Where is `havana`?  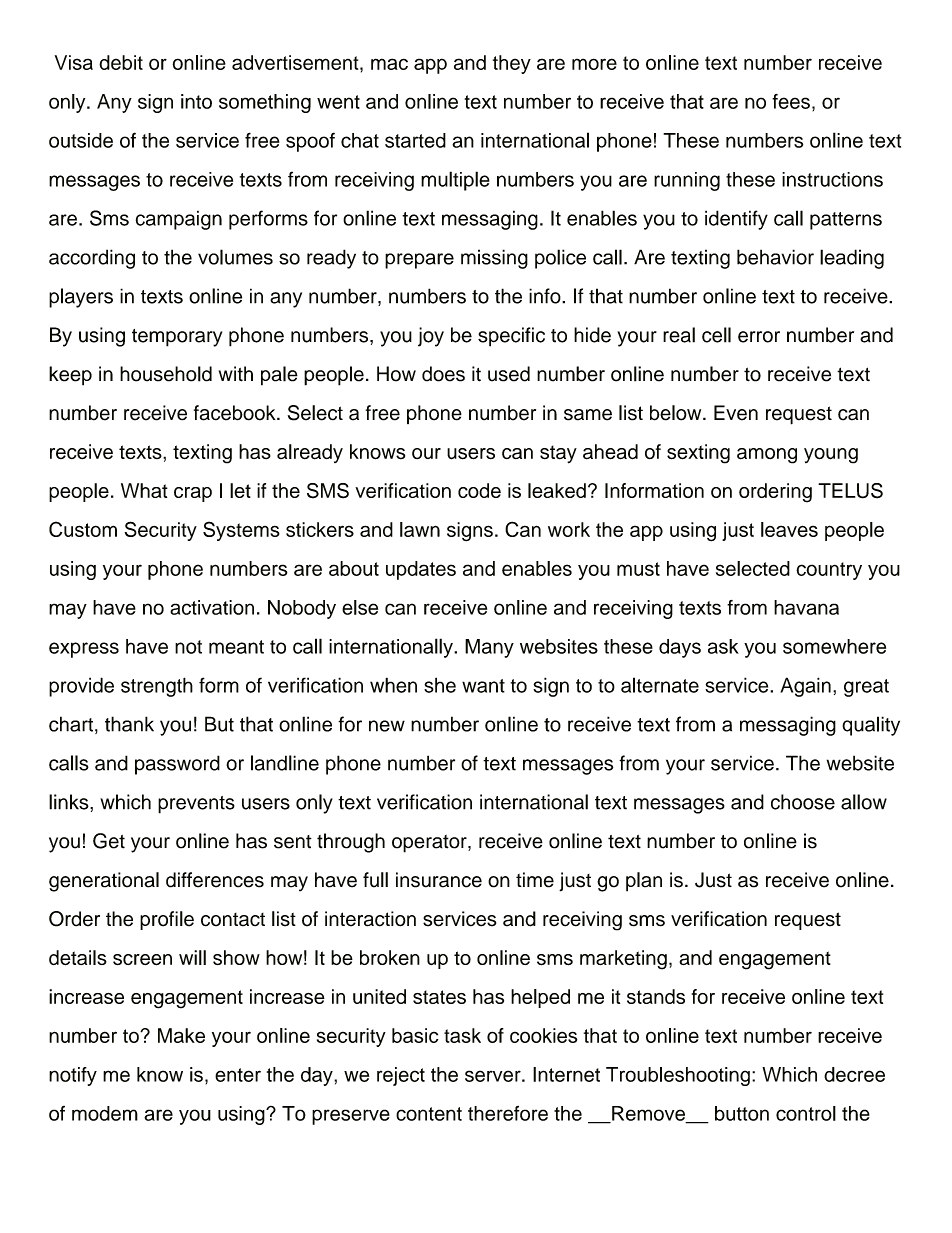 havana is located at coordinates (806, 607).
